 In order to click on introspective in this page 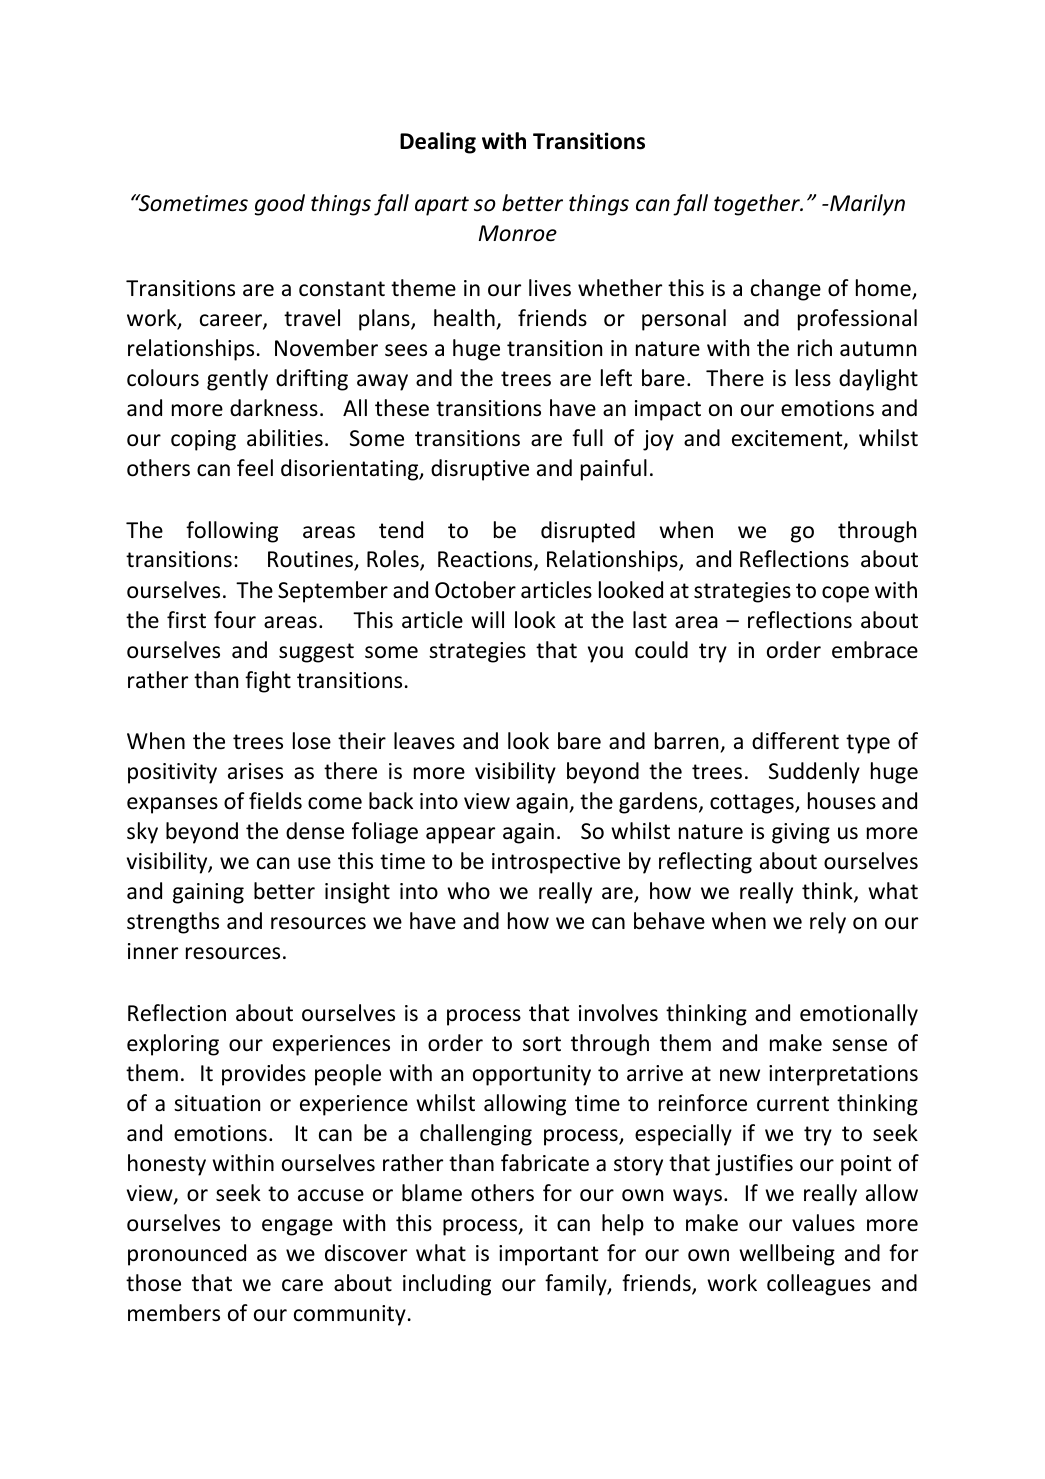, I will do `click(556, 863)`.
